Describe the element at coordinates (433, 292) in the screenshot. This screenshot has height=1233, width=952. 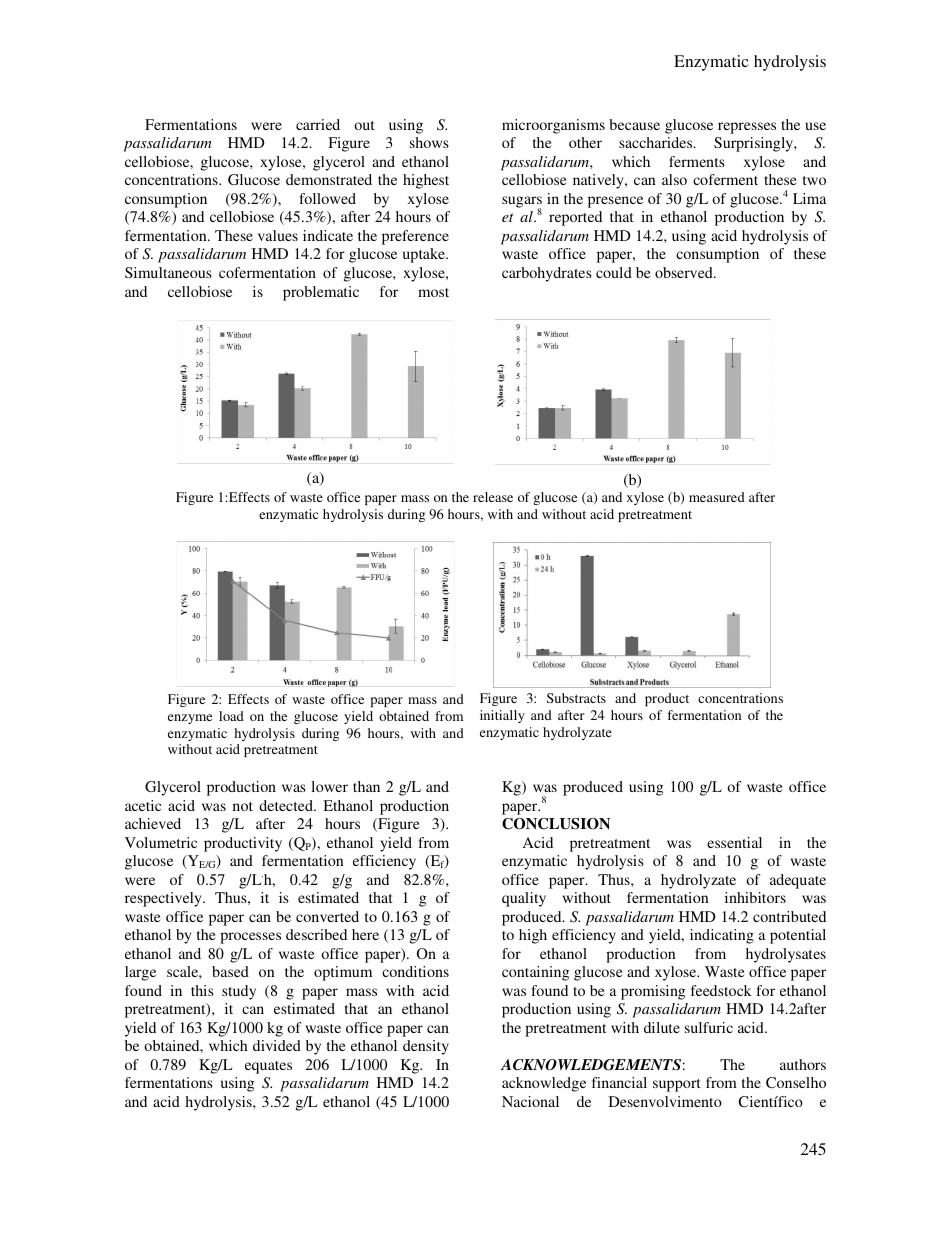
I see `most` at that location.
